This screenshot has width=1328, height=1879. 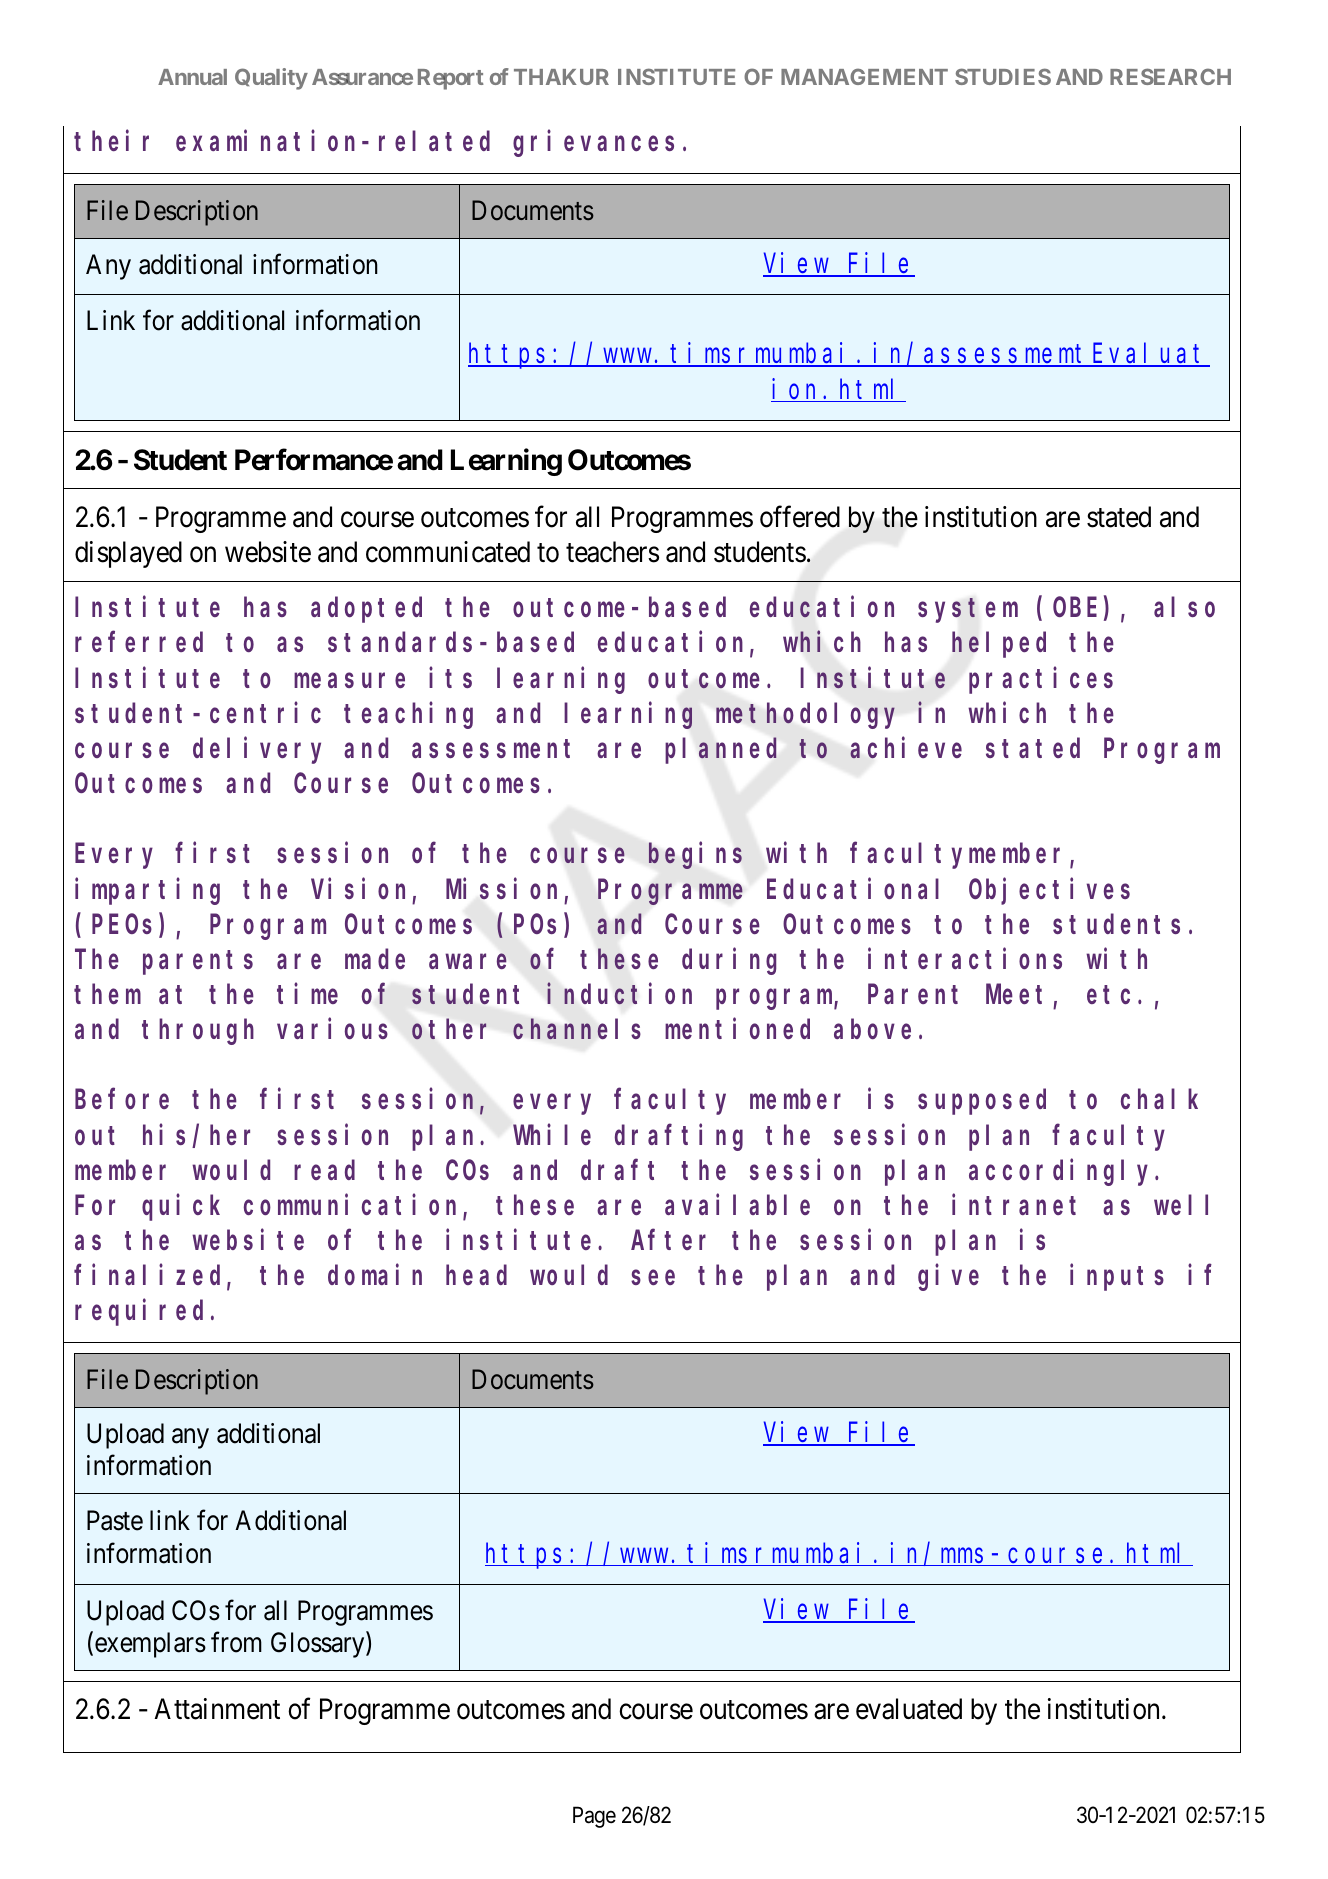 I want to click on during, so click(x=729, y=961).
